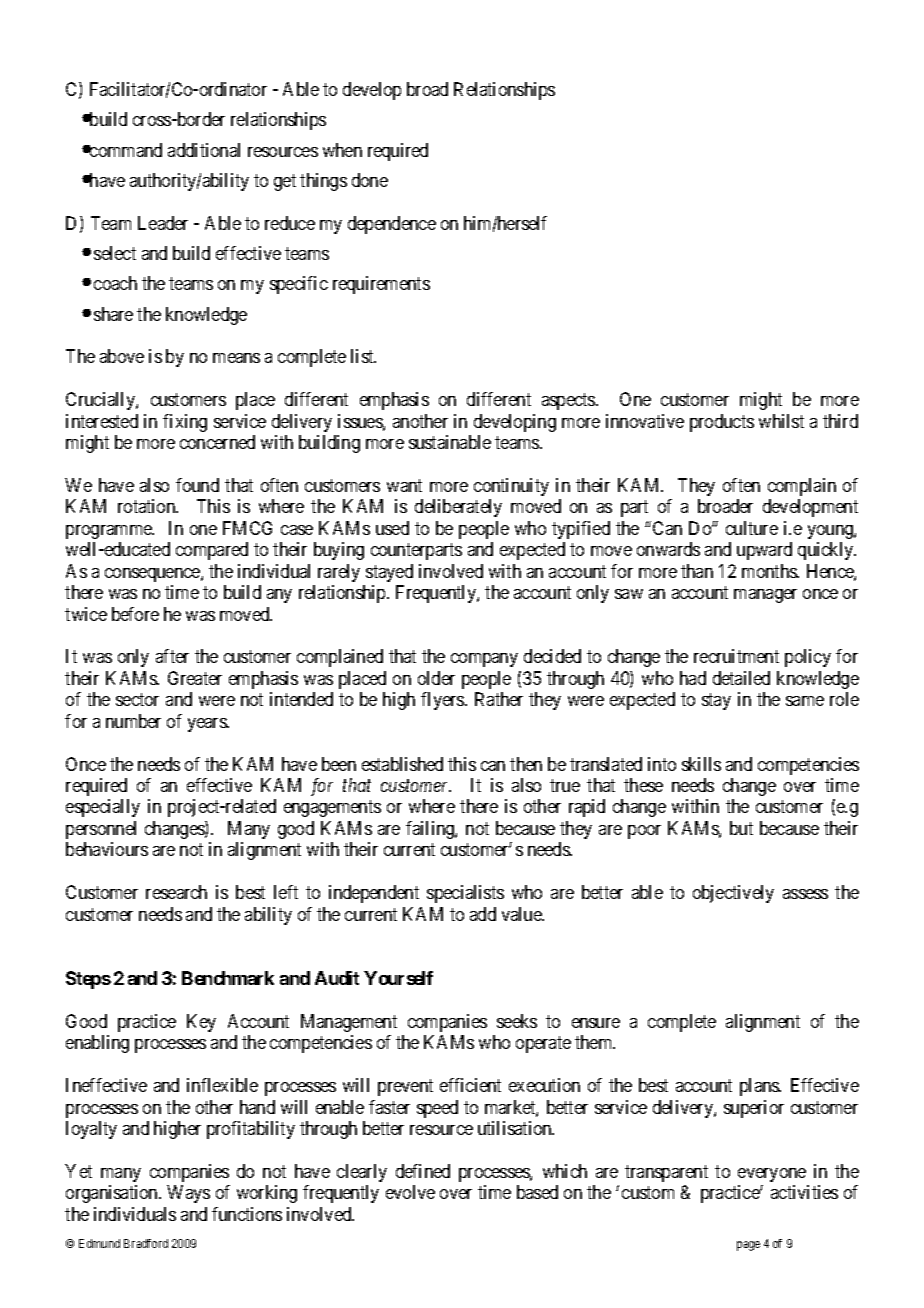 This page has height=1308, width=924. Describe the element at coordinates (741, 678) in the page. I see `detailed` at that location.
